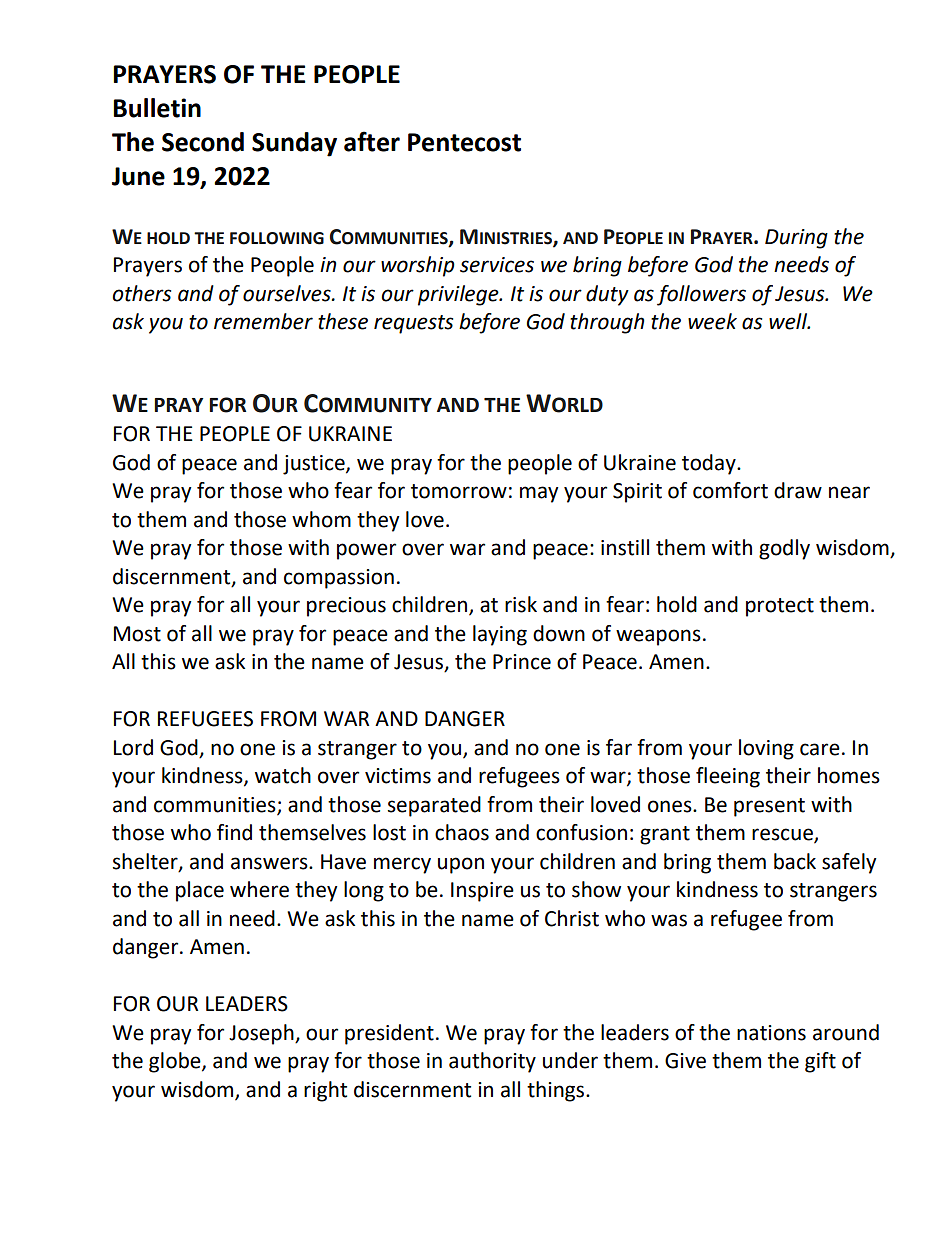  Describe the element at coordinates (137, 634) in the screenshot. I see `Most` at that location.
